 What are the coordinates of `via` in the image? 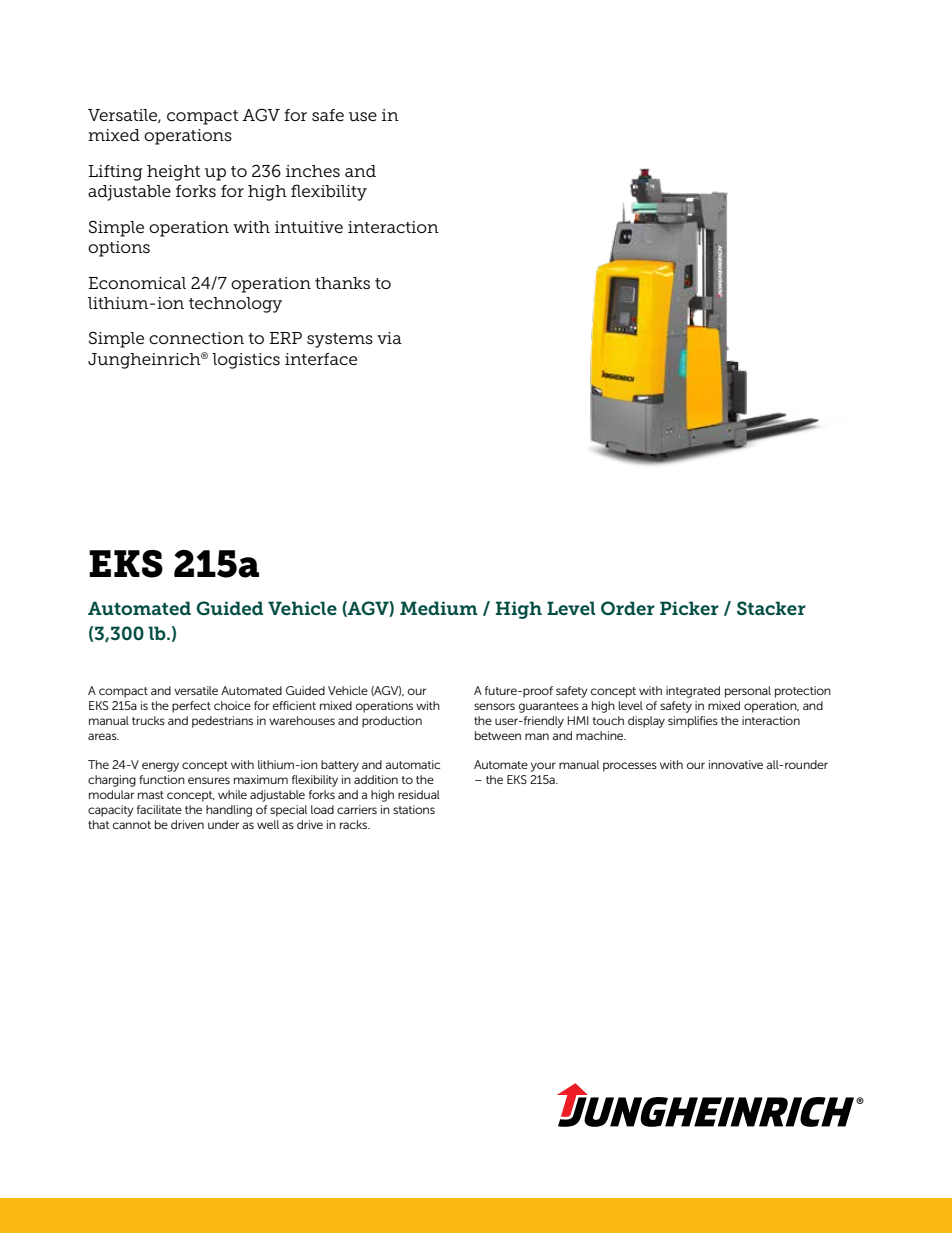 It's located at (389, 338).
